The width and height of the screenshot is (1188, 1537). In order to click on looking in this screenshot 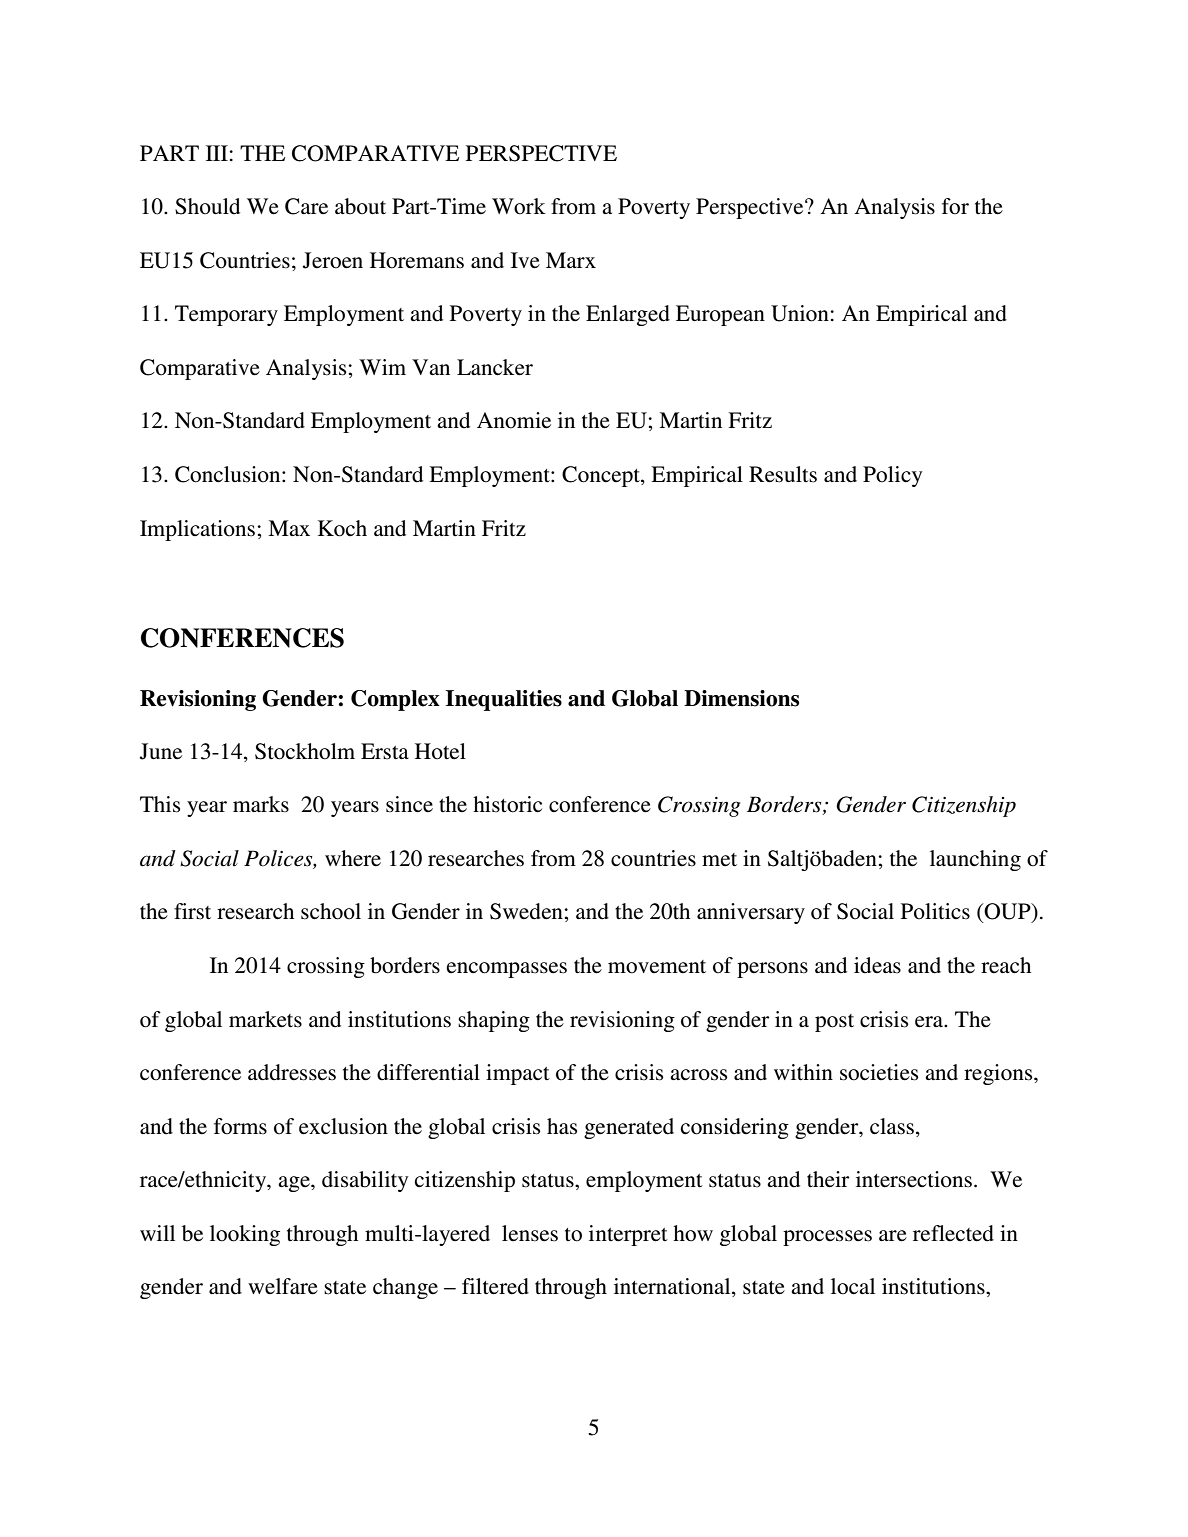, I will do `click(245, 1235)`.
